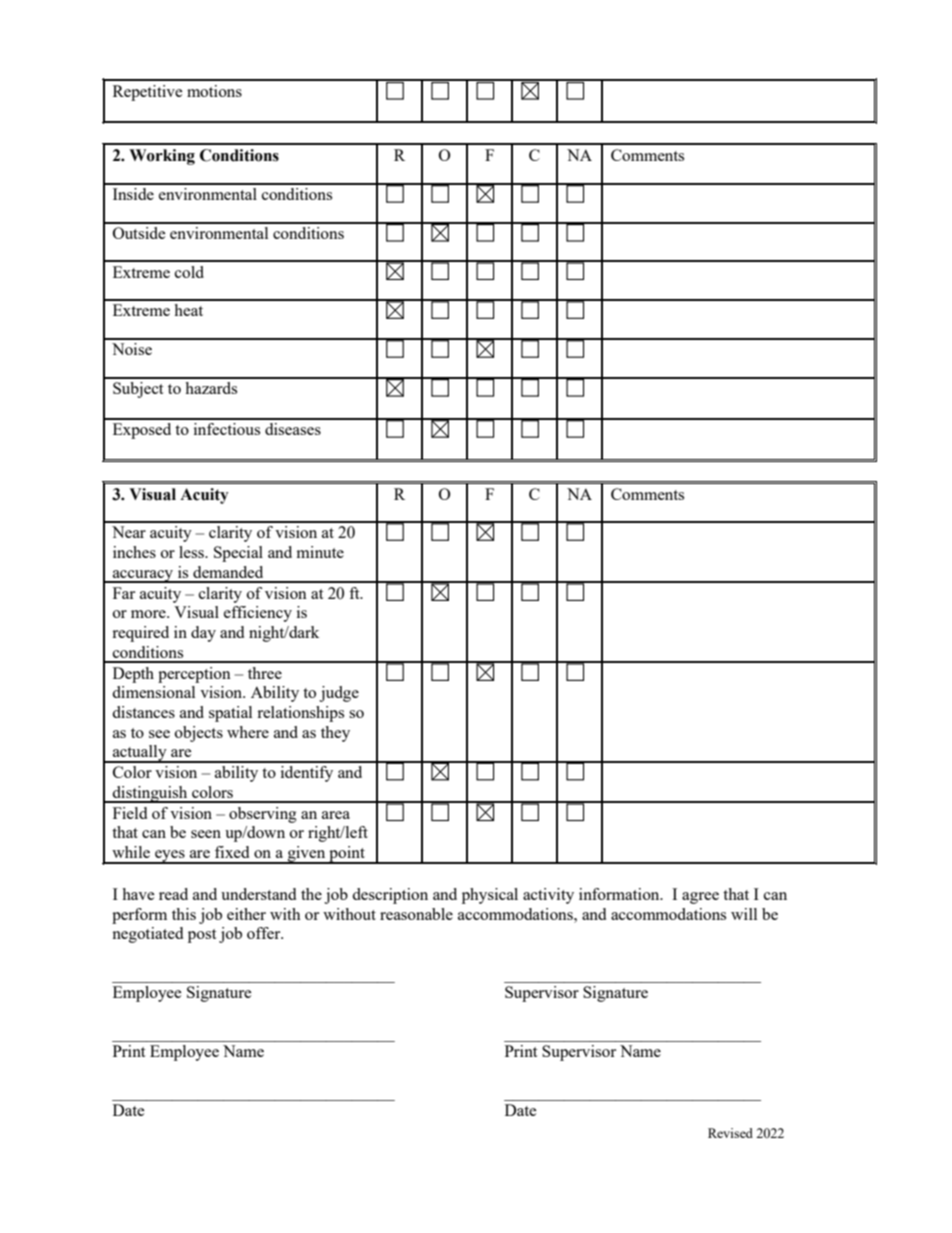  What do you see at coordinates (162, 157) in the image?
I see `Working` at bounding box center [162, 157].
